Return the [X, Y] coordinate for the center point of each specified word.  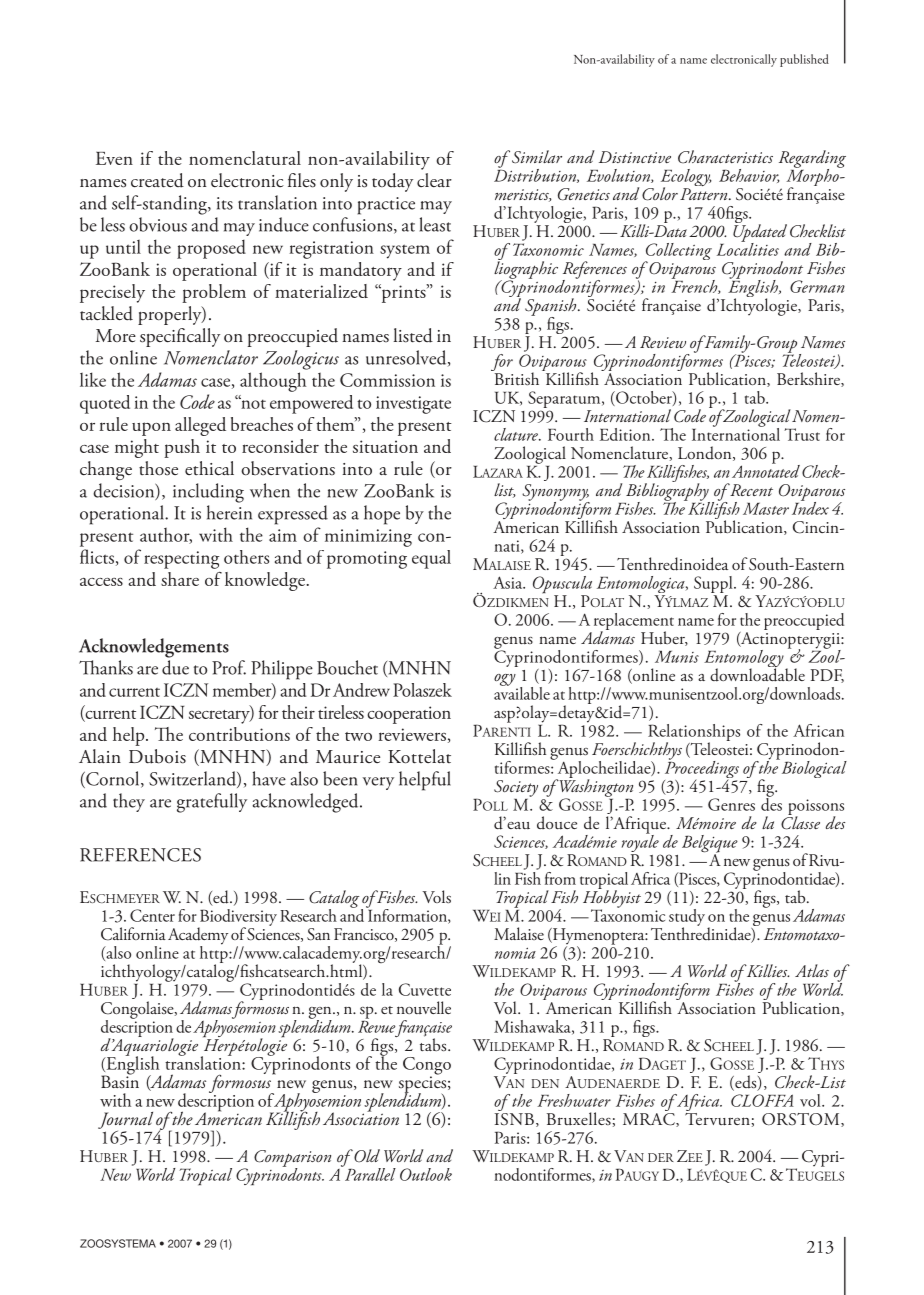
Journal [125, 1120]
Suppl [714, 584]
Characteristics [725, 157]
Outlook [426, 1174]
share [180, 579]
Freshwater [574, 1100]
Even [114, 158]
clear [434, 180]
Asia [509, 582]
